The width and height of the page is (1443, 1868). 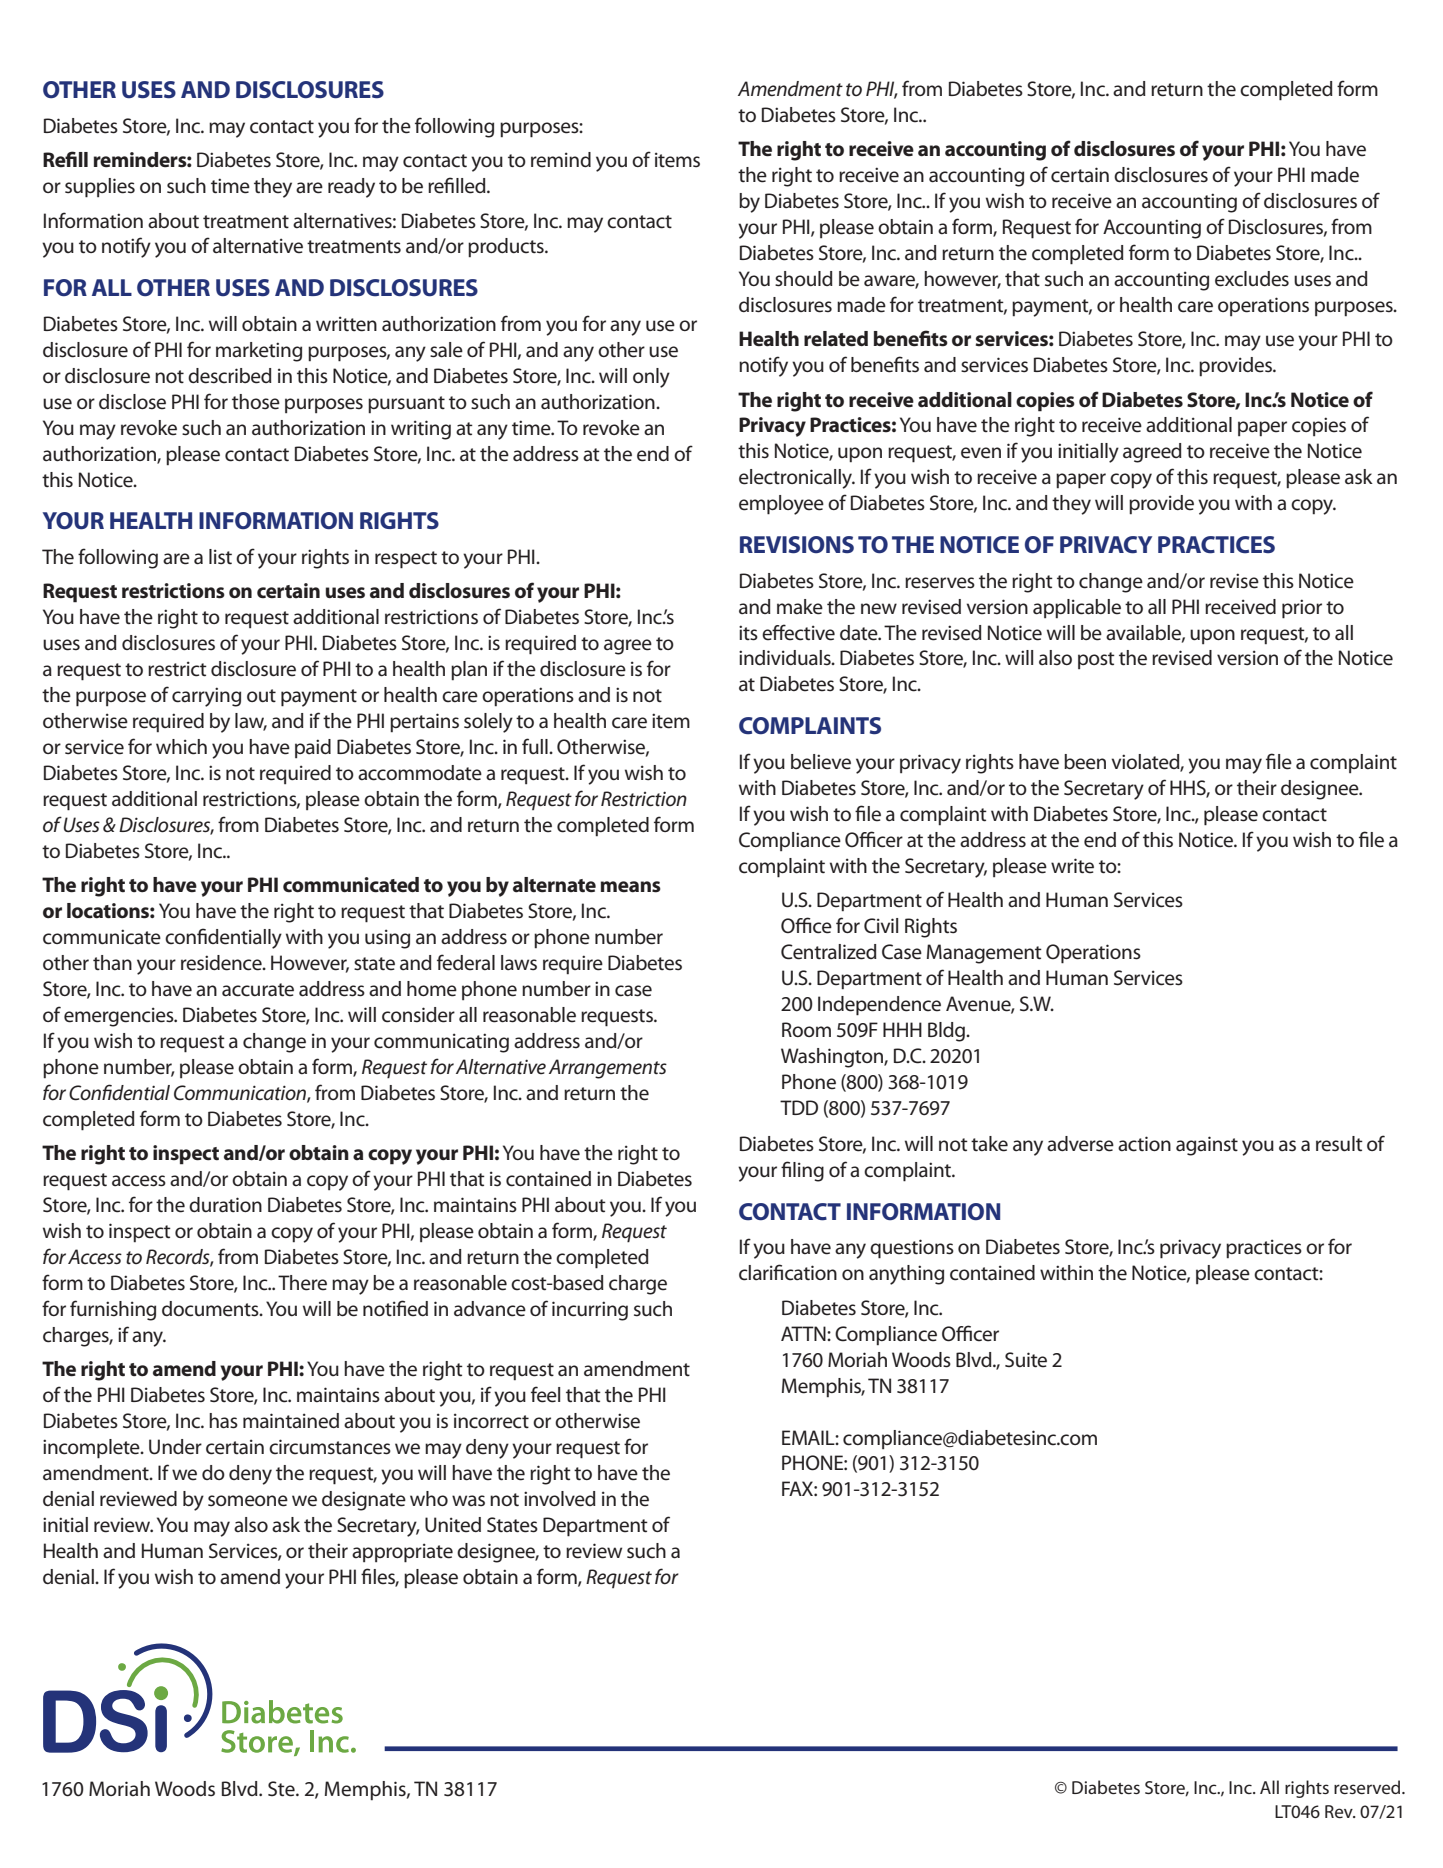 I want to click on ready, so click(x=351, y=188).
